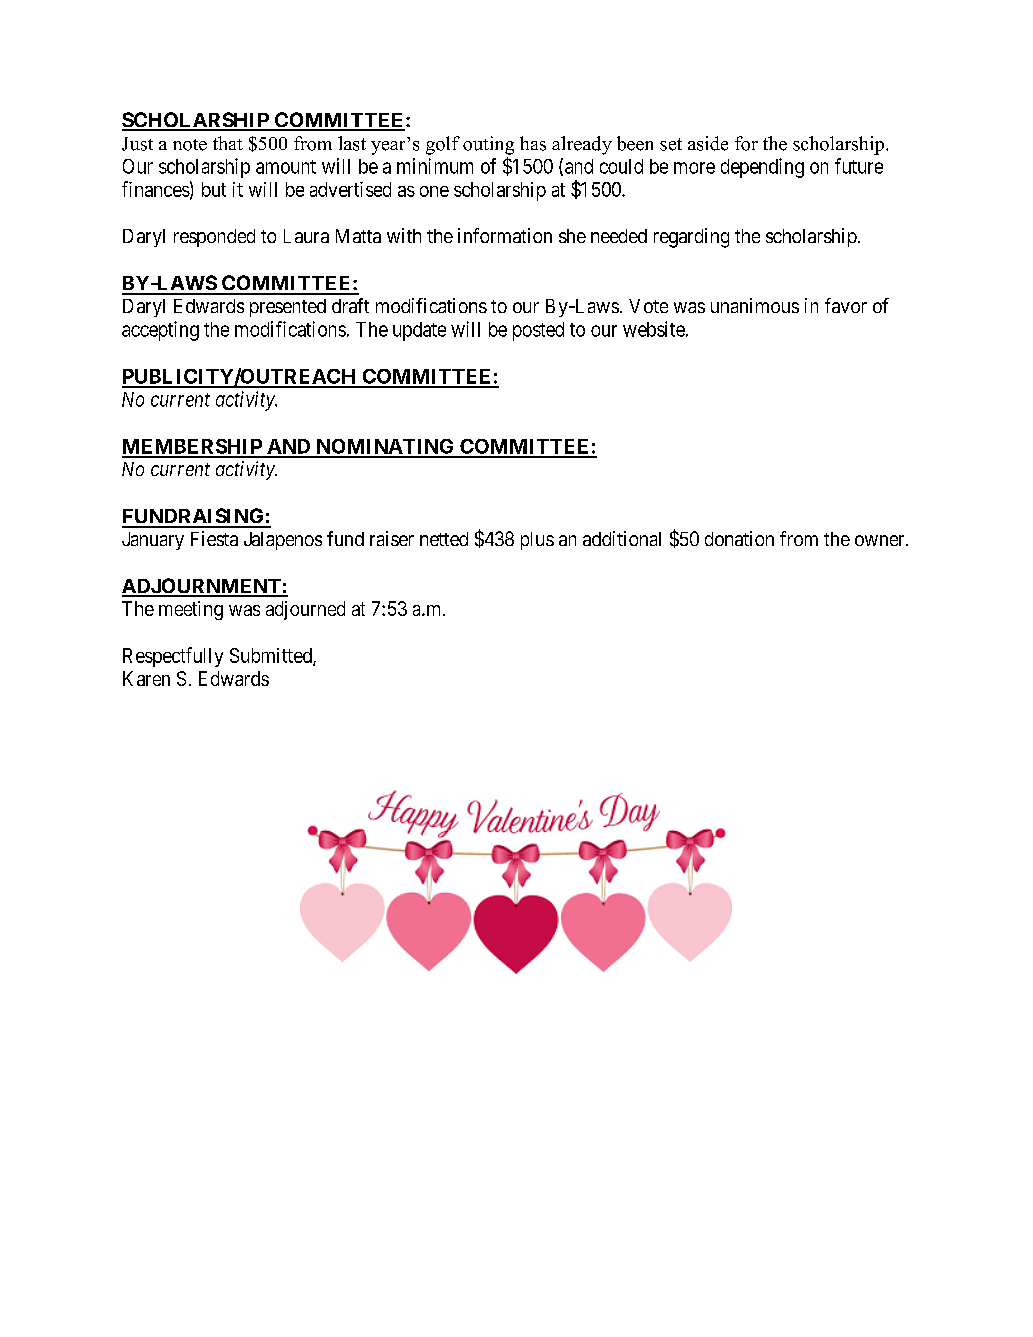 The image size is (1033, 1337). Describe the element at coordinates (739, 538) in the screenshot. I see `donation` at that location.
